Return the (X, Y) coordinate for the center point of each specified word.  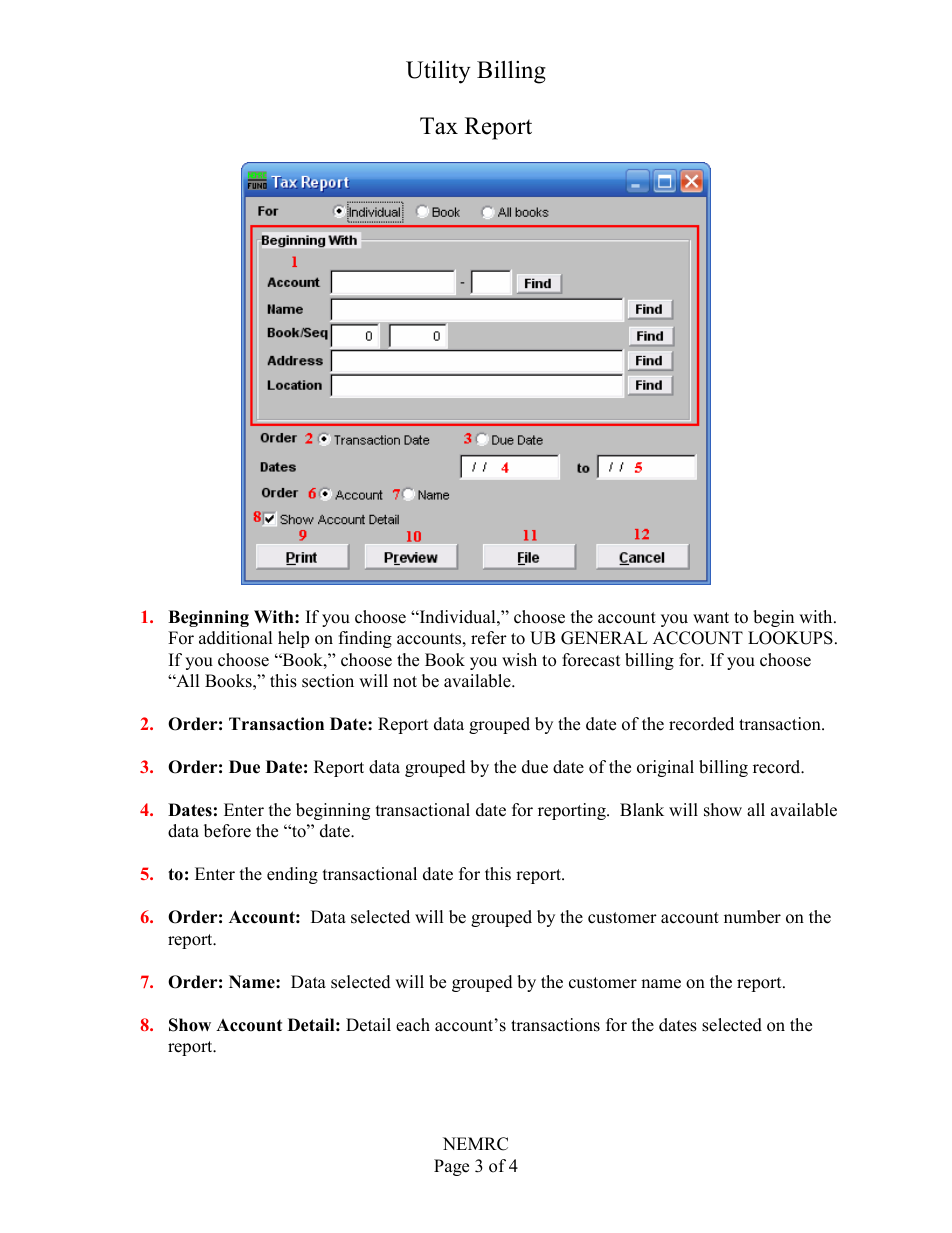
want (711, 617)
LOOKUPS (790, 638)
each (413, 1025)
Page (451, 1167)
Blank (642, 809)
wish (519, 660)
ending (292, 875)
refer (489, 638)
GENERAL (604, 638)
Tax (439, 126)
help (293, 639)
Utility (438, 72)
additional (235, 638)
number (752, 917)
